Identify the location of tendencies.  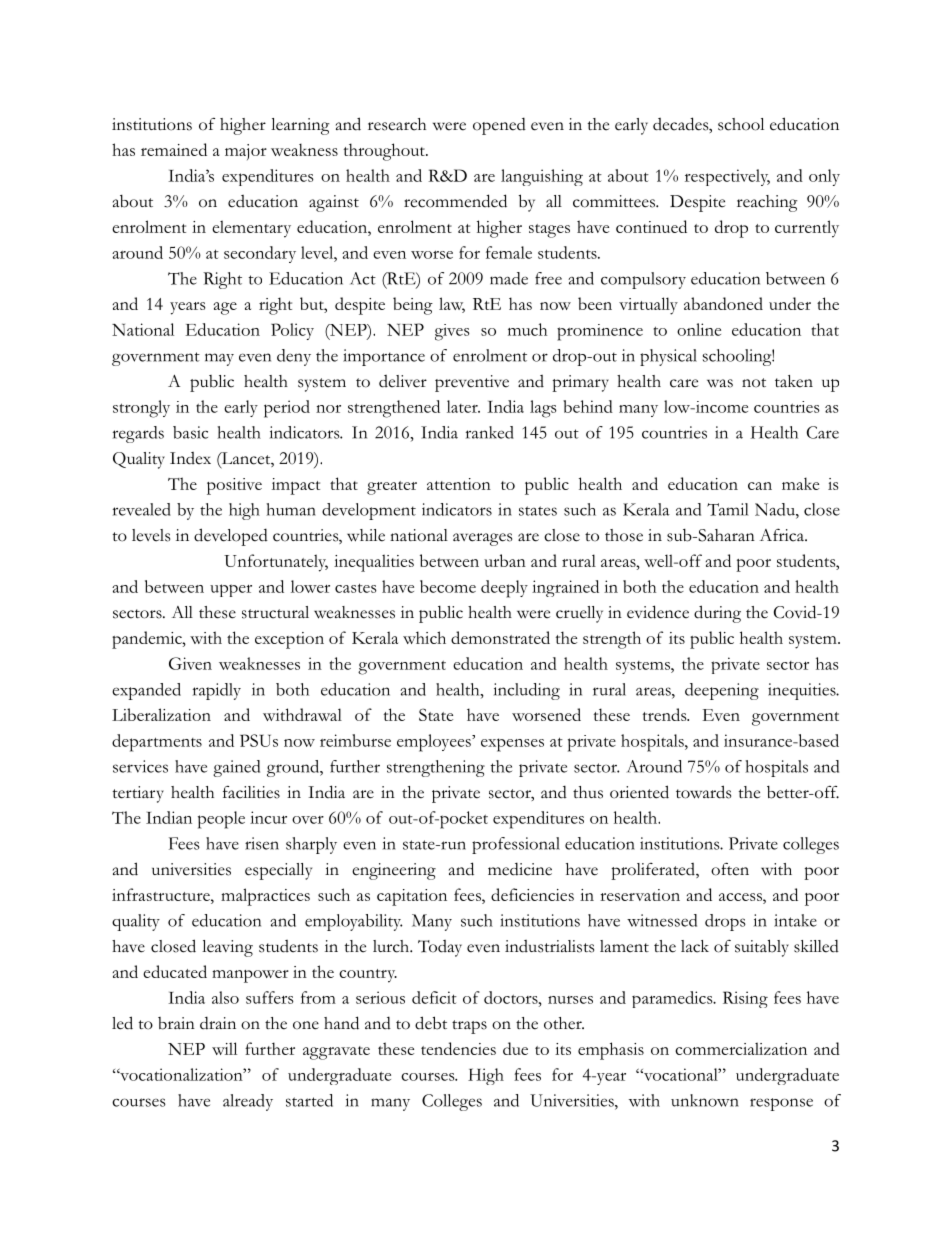
(458, 1048).
